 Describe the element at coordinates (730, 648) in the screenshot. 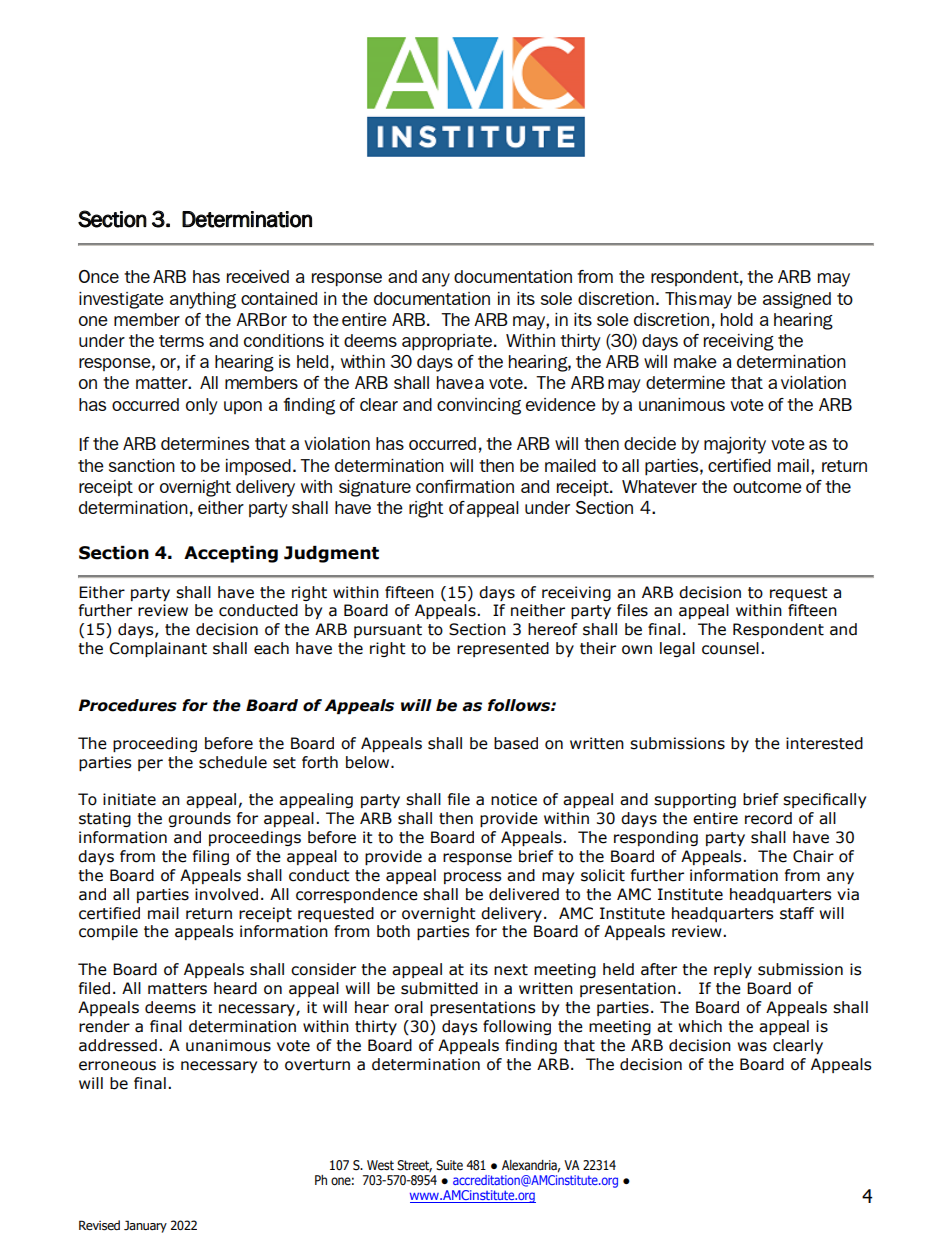

I see `counsel` at that location.
